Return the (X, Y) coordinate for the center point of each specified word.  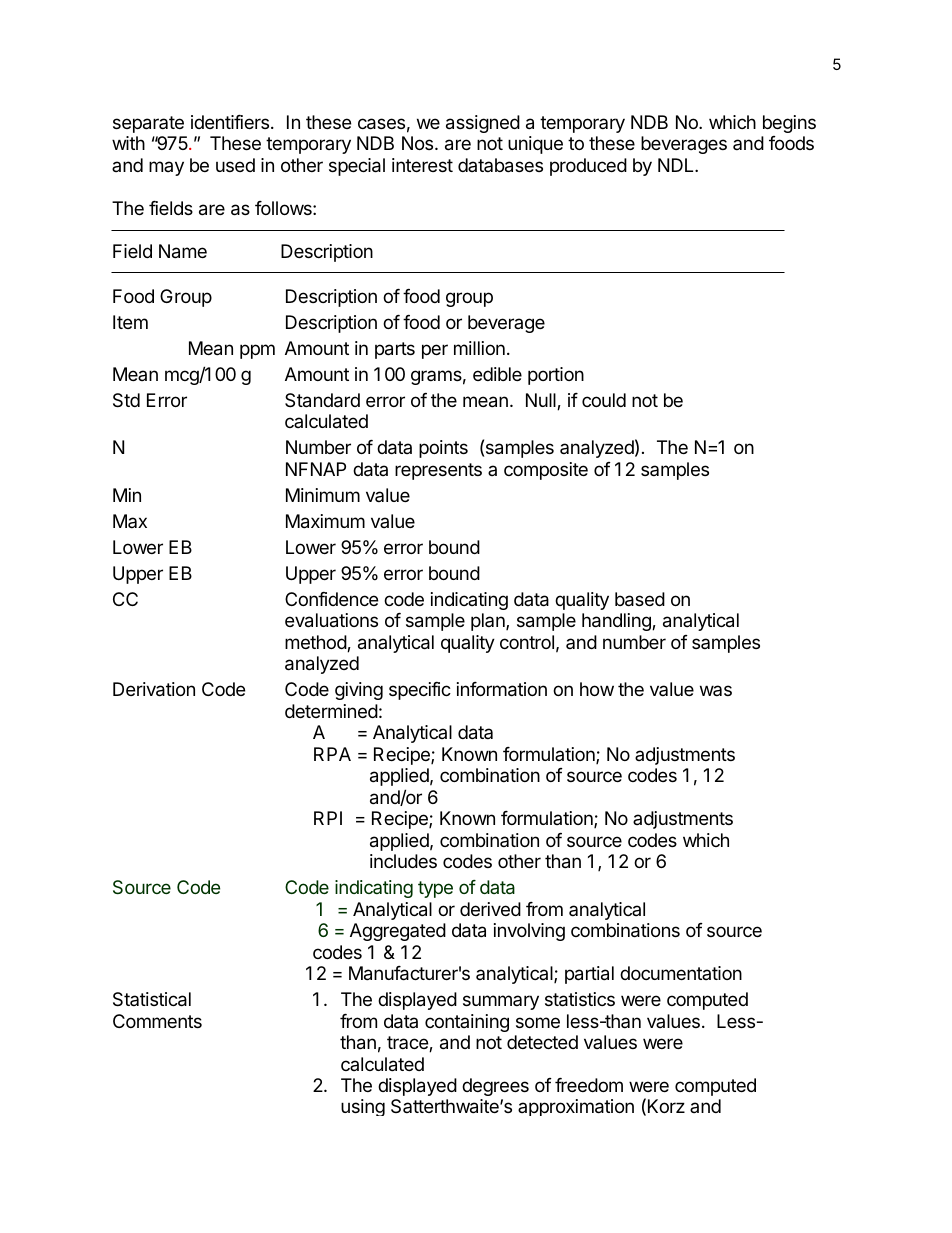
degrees (495, 1087)
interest (422, 165)
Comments (157, 1021)
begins (789, 124)
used (235, 165)
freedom (589, 1085)
